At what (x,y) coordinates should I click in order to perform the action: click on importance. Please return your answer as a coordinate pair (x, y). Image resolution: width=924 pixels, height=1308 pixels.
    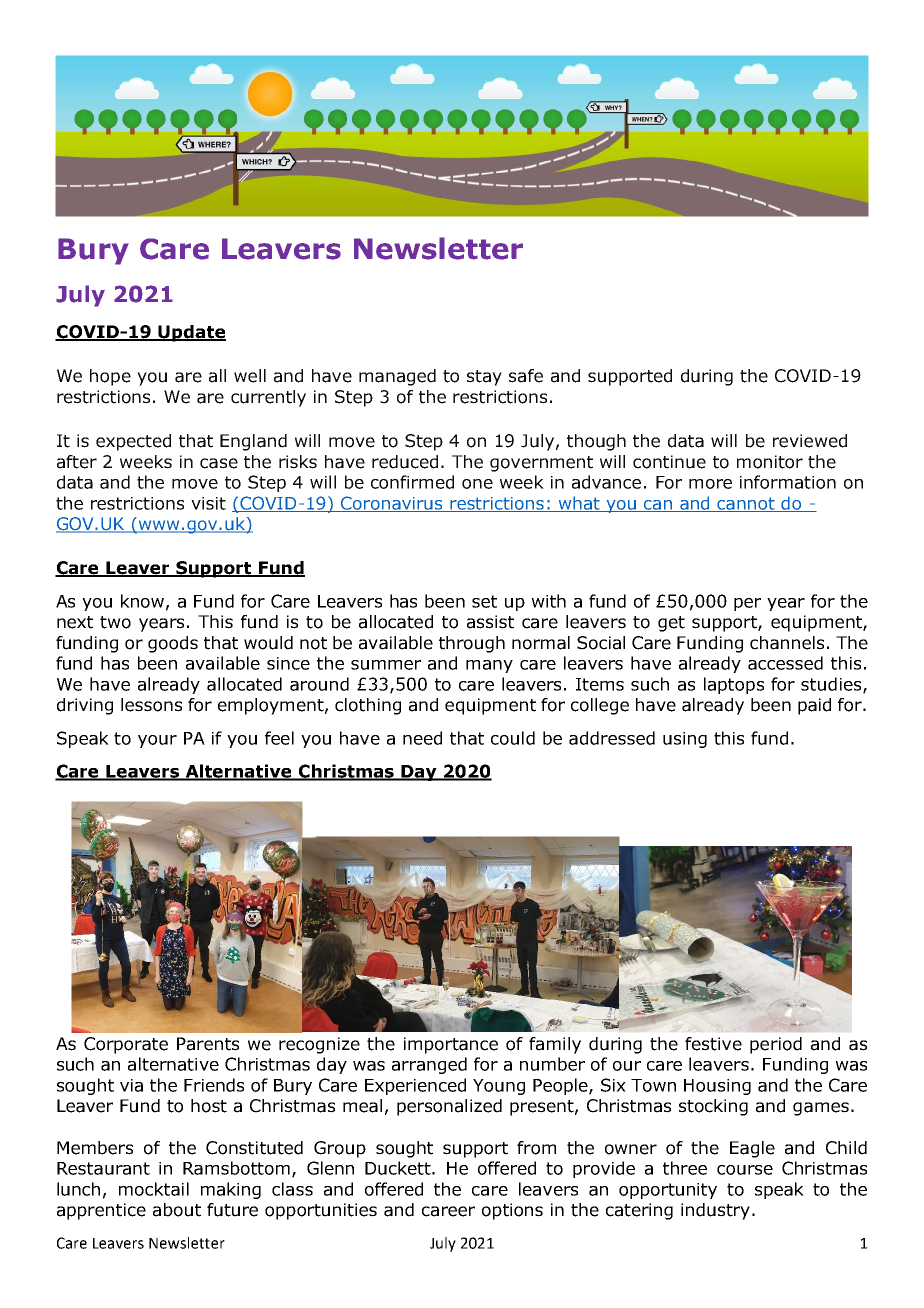
    Looking at the image, I should click on (451, 1045).
